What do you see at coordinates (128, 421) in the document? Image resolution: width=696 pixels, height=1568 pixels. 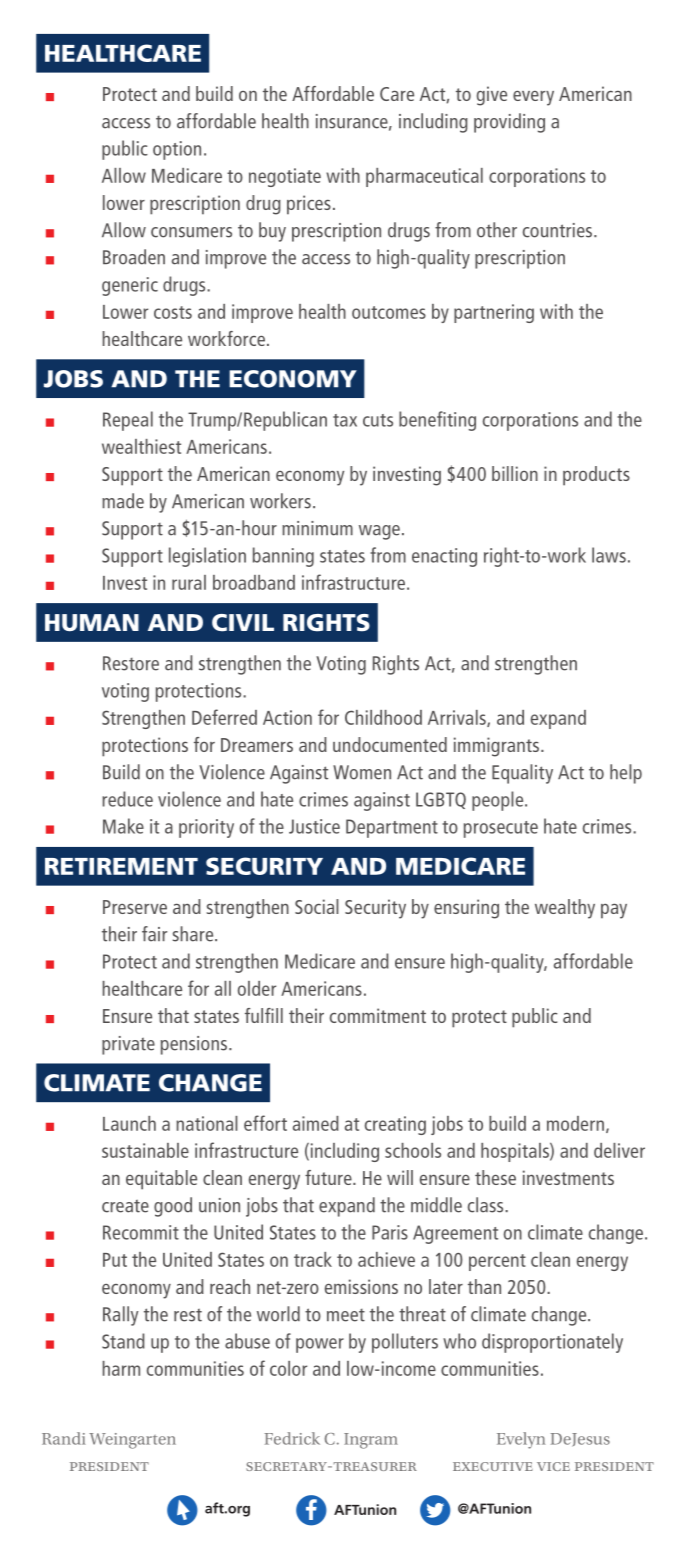 I see `Repeal` at bounding box center [128, 421].
